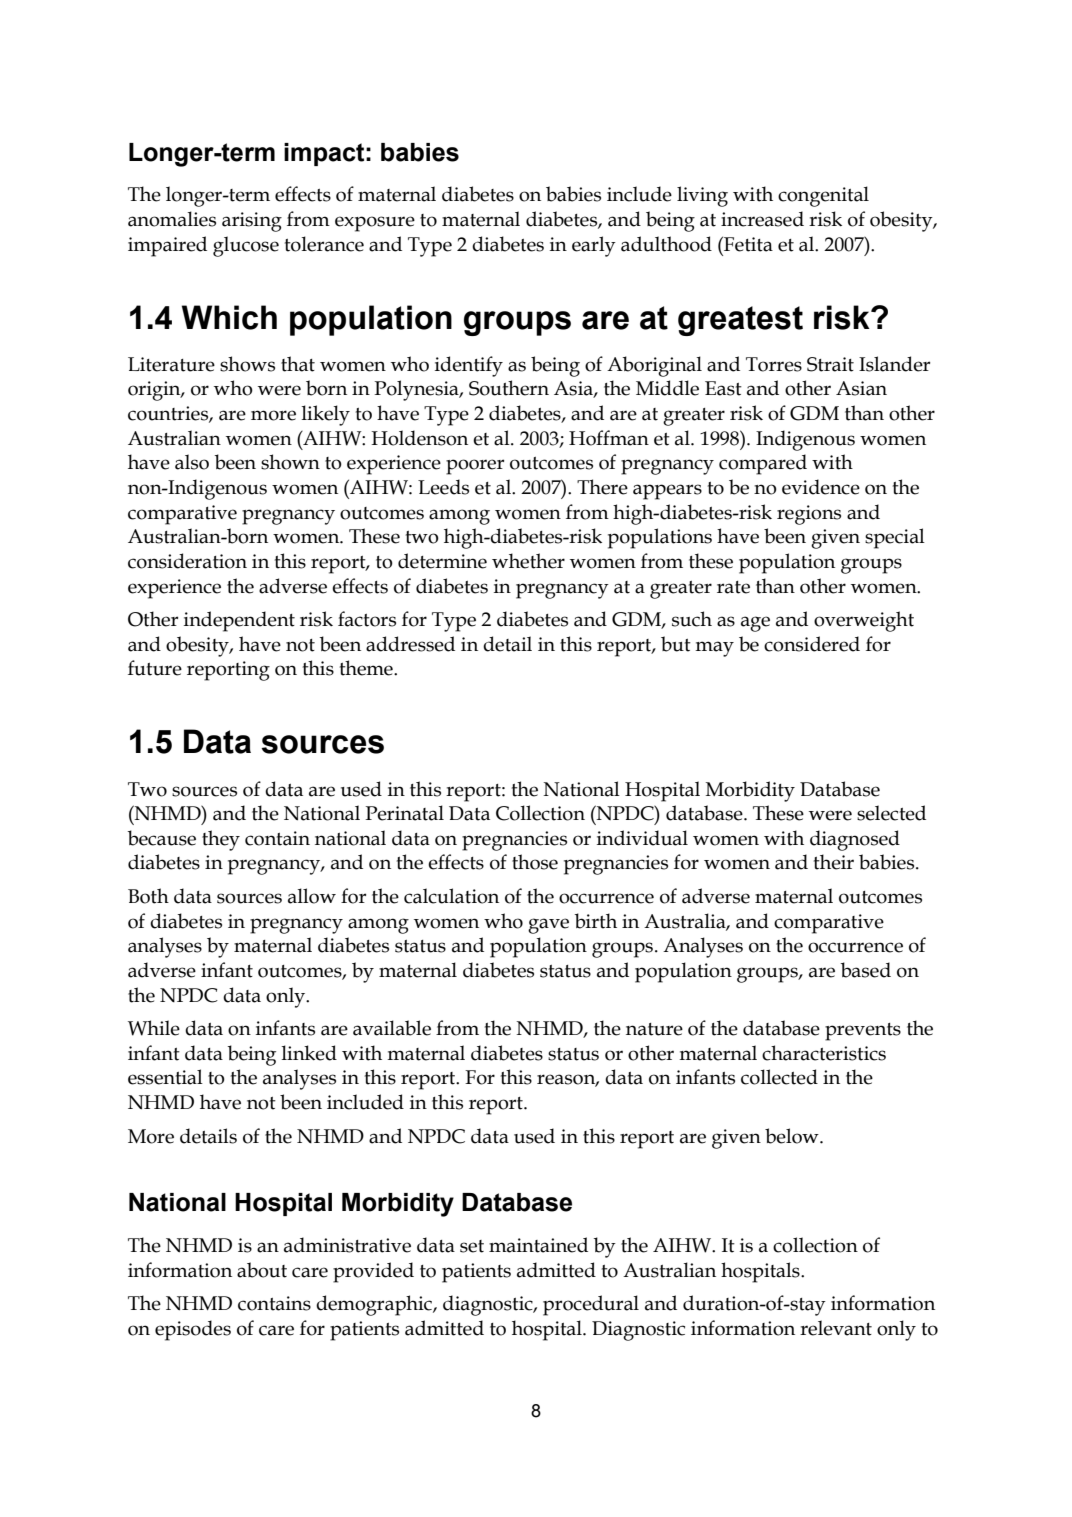 This screenshot has height=1517, width=1072. I want to click on independent, so click(239, 621).
